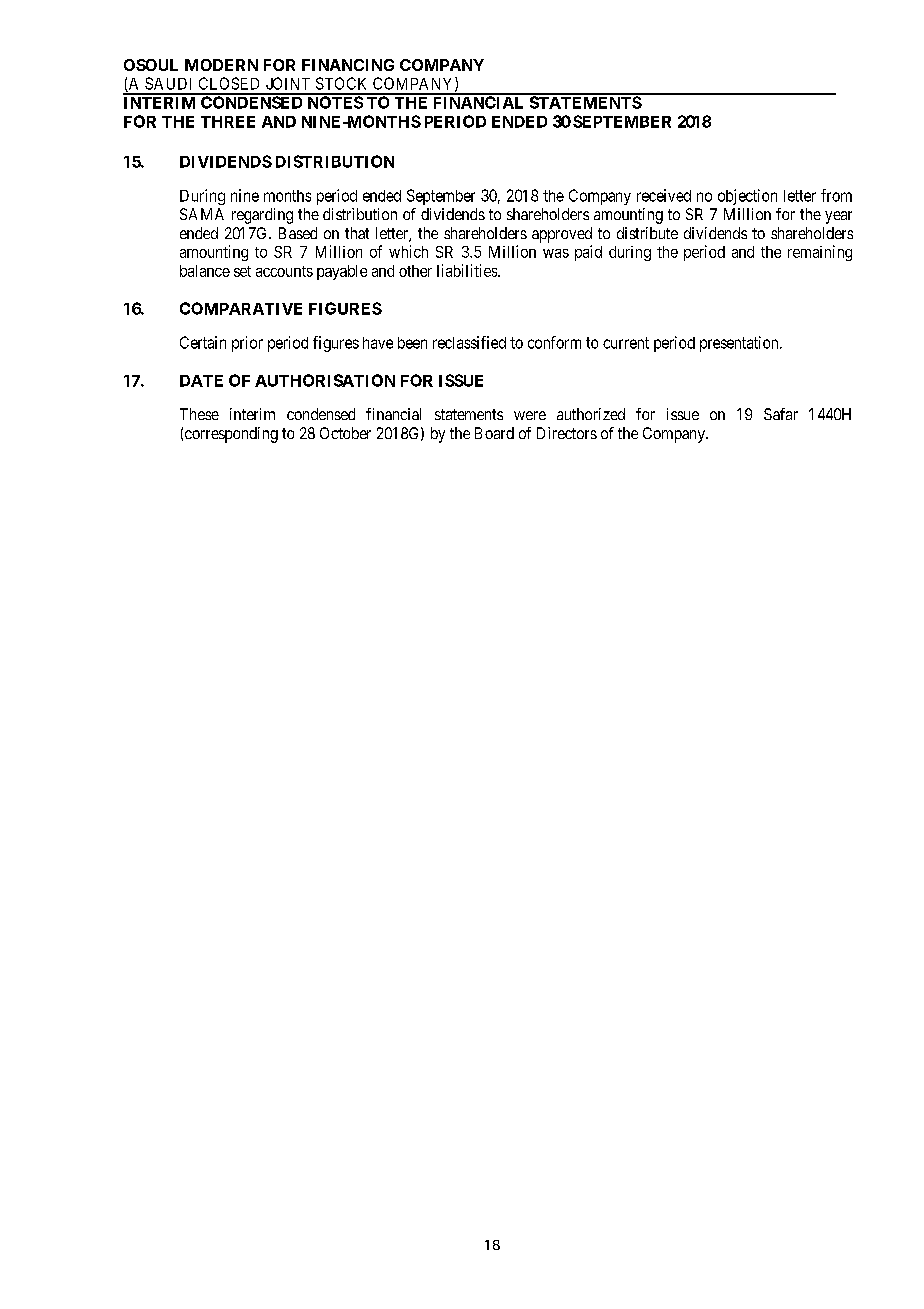 This image has height=1309, width=924. What do you see at coordinates (530, 415) in the image?
I see `were` at bounding box center [530, 415].
